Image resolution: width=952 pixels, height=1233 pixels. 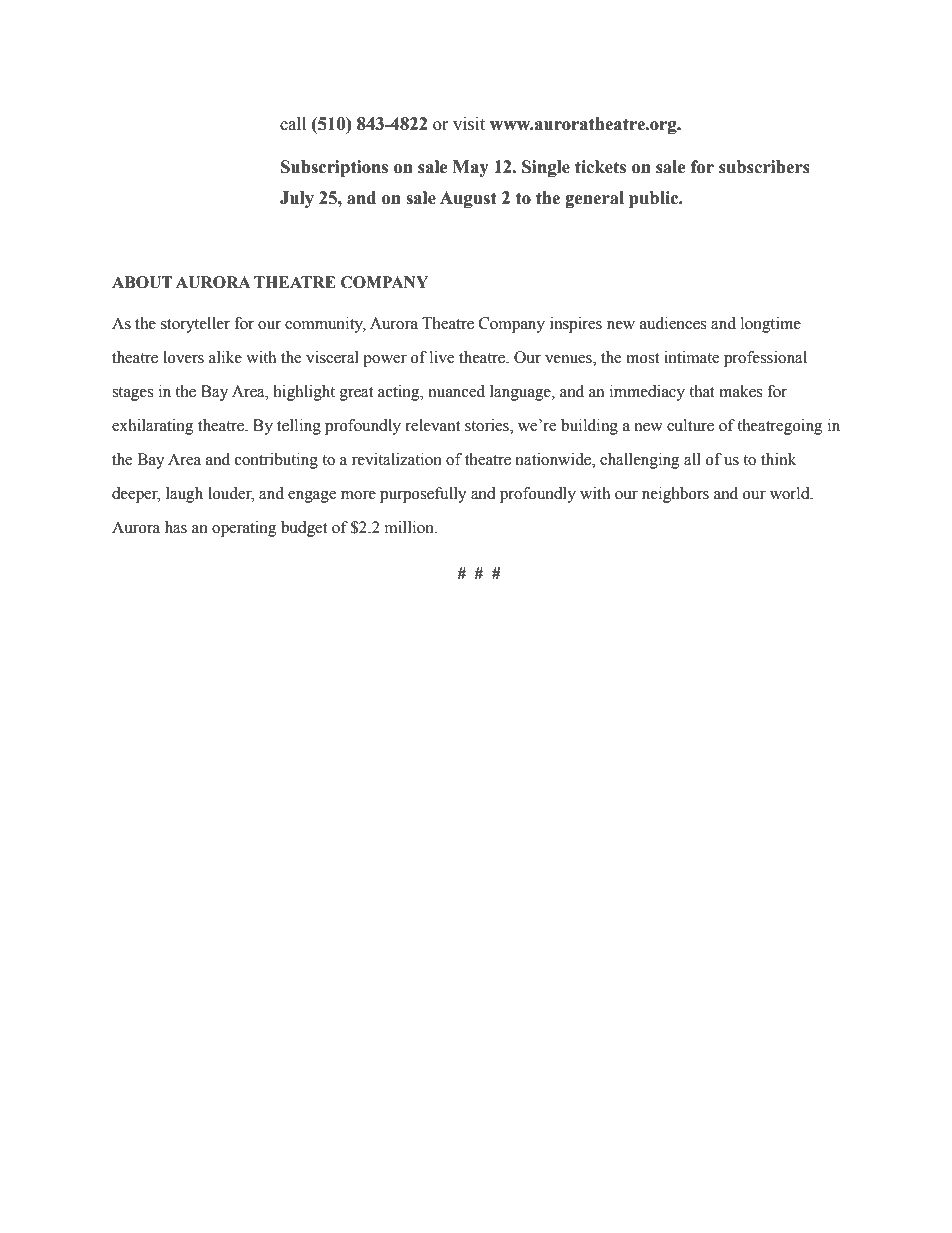 What do you see at coordinates (764, 167) in the screenshot?
I see `subscribers` at bounding box center [764, 167].
